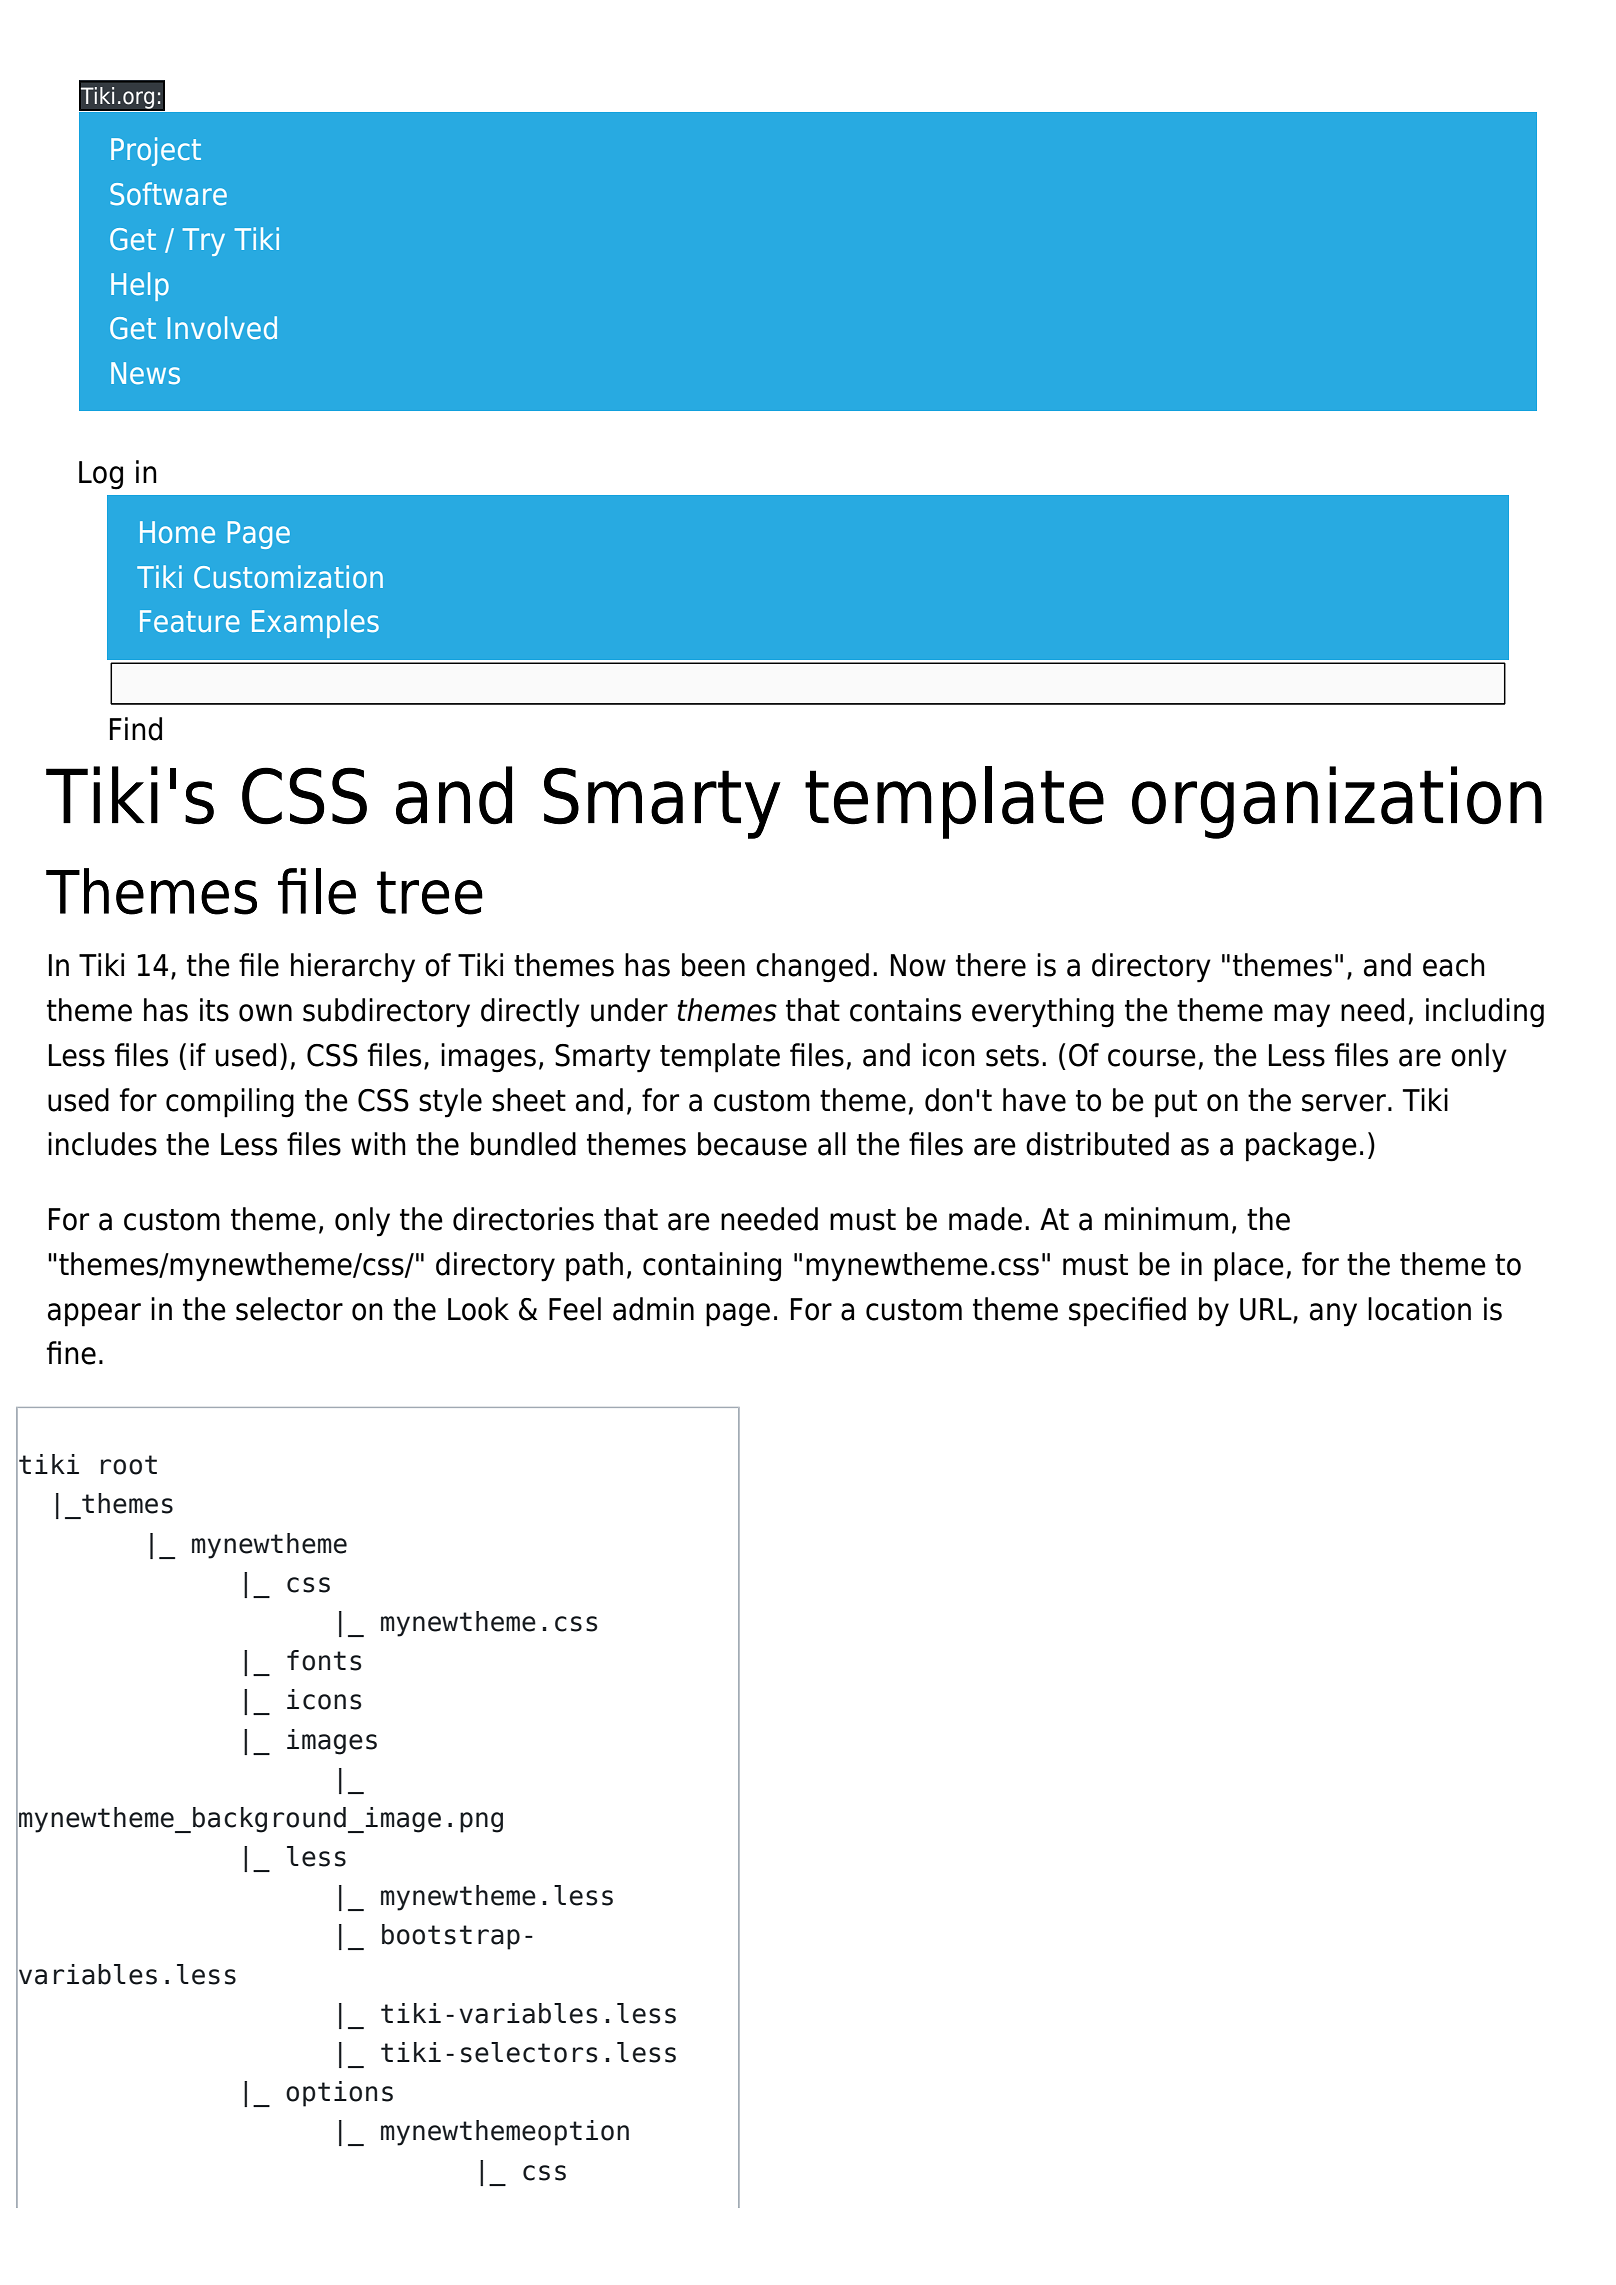 This page has height=2285, width=1616. I want to click on Involved, so click(222, 327).
